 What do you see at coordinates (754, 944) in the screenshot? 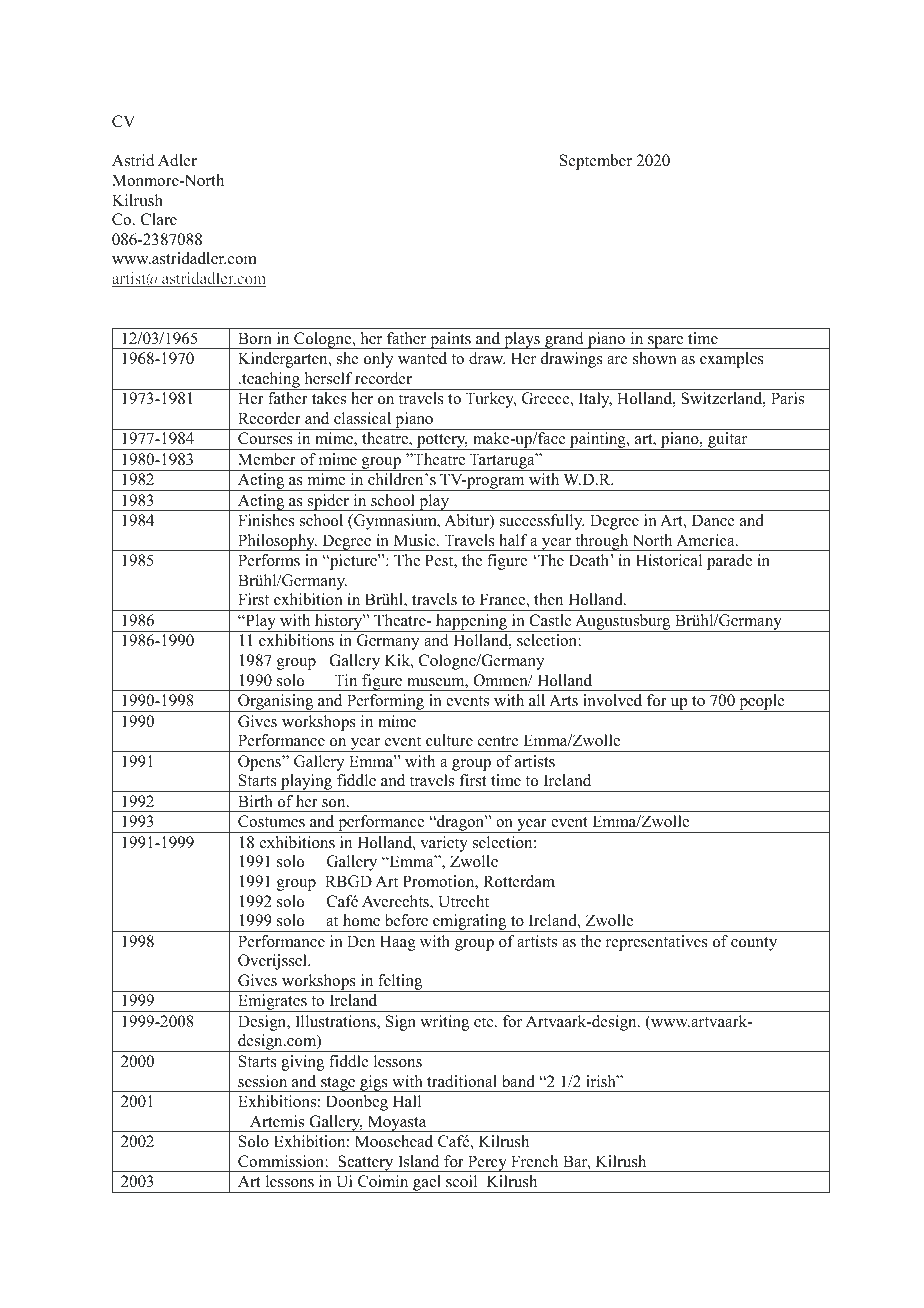
I see `county` at bounding box center [754, 944].
